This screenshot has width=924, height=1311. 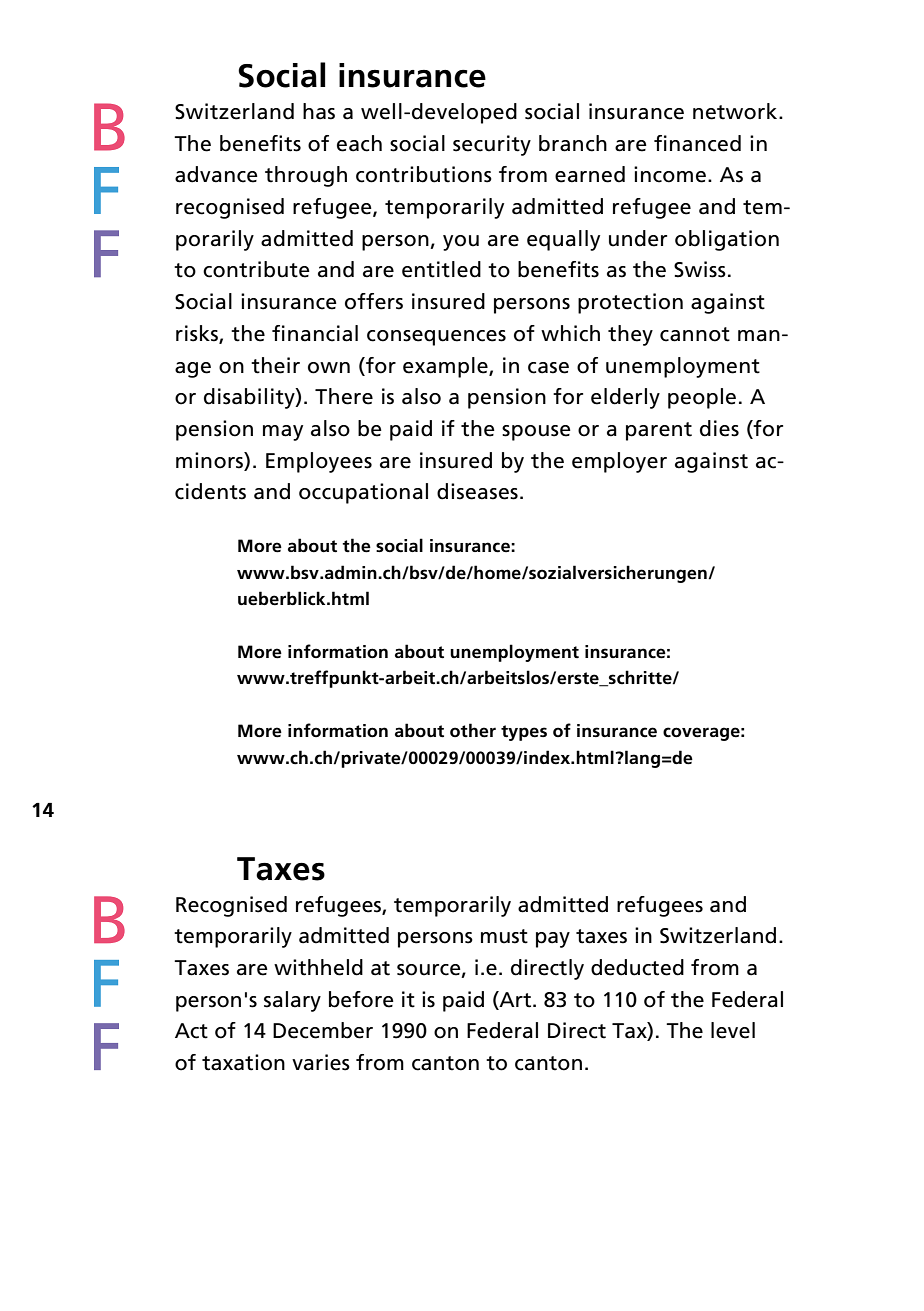 I want to click on diseases, so click(x=477, y=491).
